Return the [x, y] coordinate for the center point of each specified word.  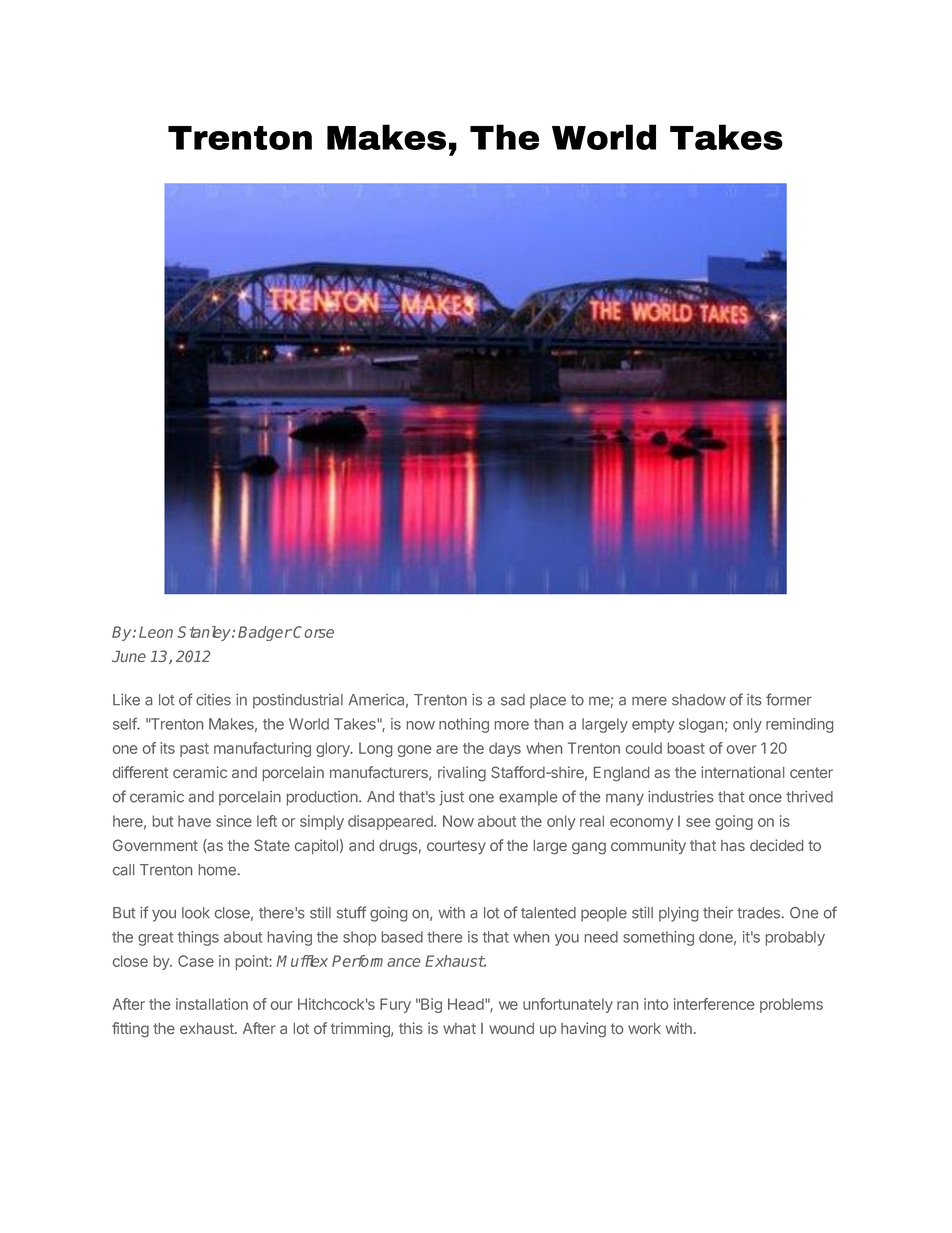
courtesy [456, 847]
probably [795, 938]
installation [212, 1004]
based [402, 937]
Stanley [205, 633]
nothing [464, 725]
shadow [699, 700]
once [765, 798]
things [198, 938]
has [733, 845]
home [217, 870]
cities [213, 700]
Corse [313, 632]
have [194, 821]
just [451, 798]
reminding [799, 725]
